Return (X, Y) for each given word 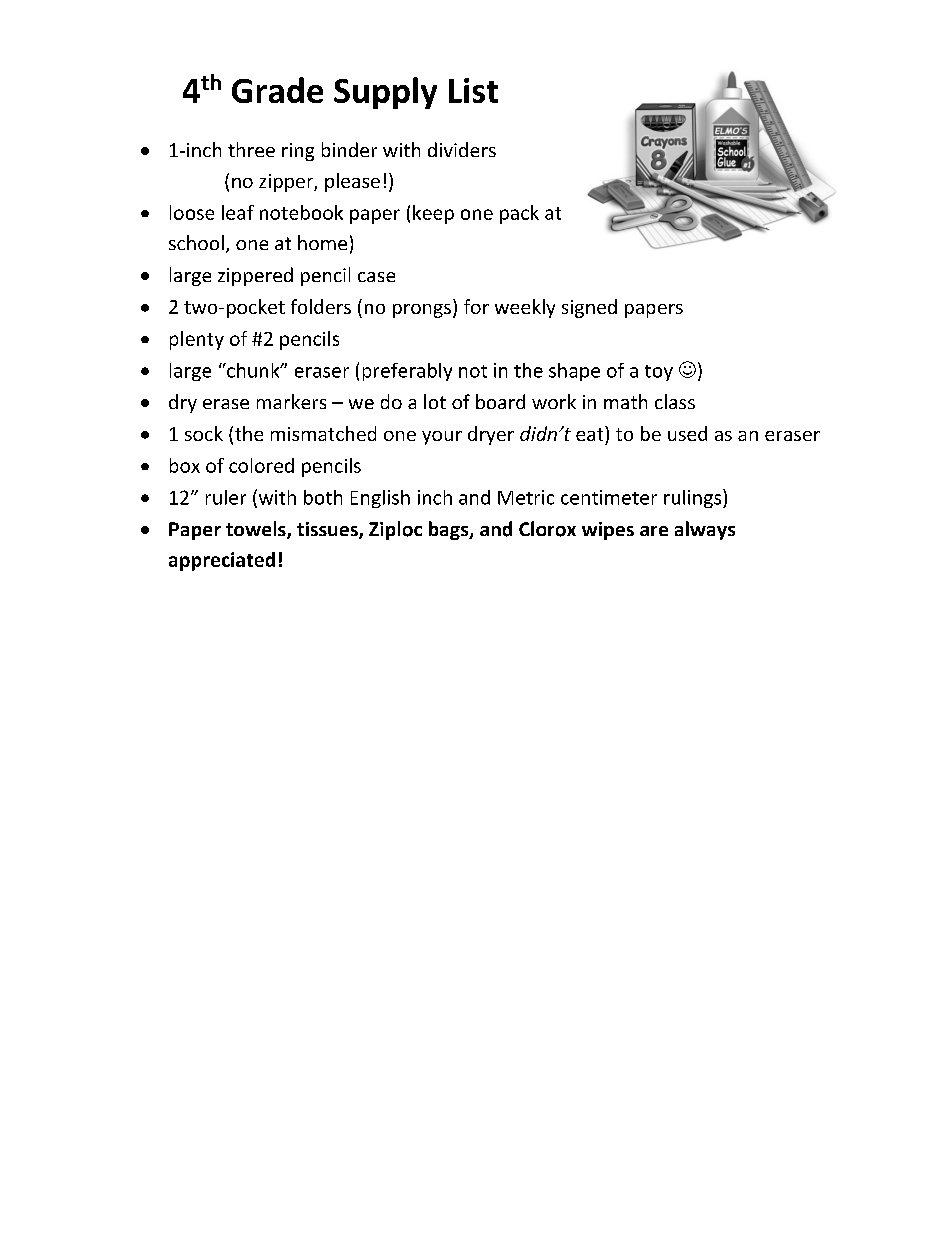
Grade (277, 90)
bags (450, 530)
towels (257, 530)
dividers (462, 149)
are (654, 531)
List (473, 90)
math (625, 401)
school (196, 242)
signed (589, 308)
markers (291, 401)
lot (435, 401)
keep (433, 214)
